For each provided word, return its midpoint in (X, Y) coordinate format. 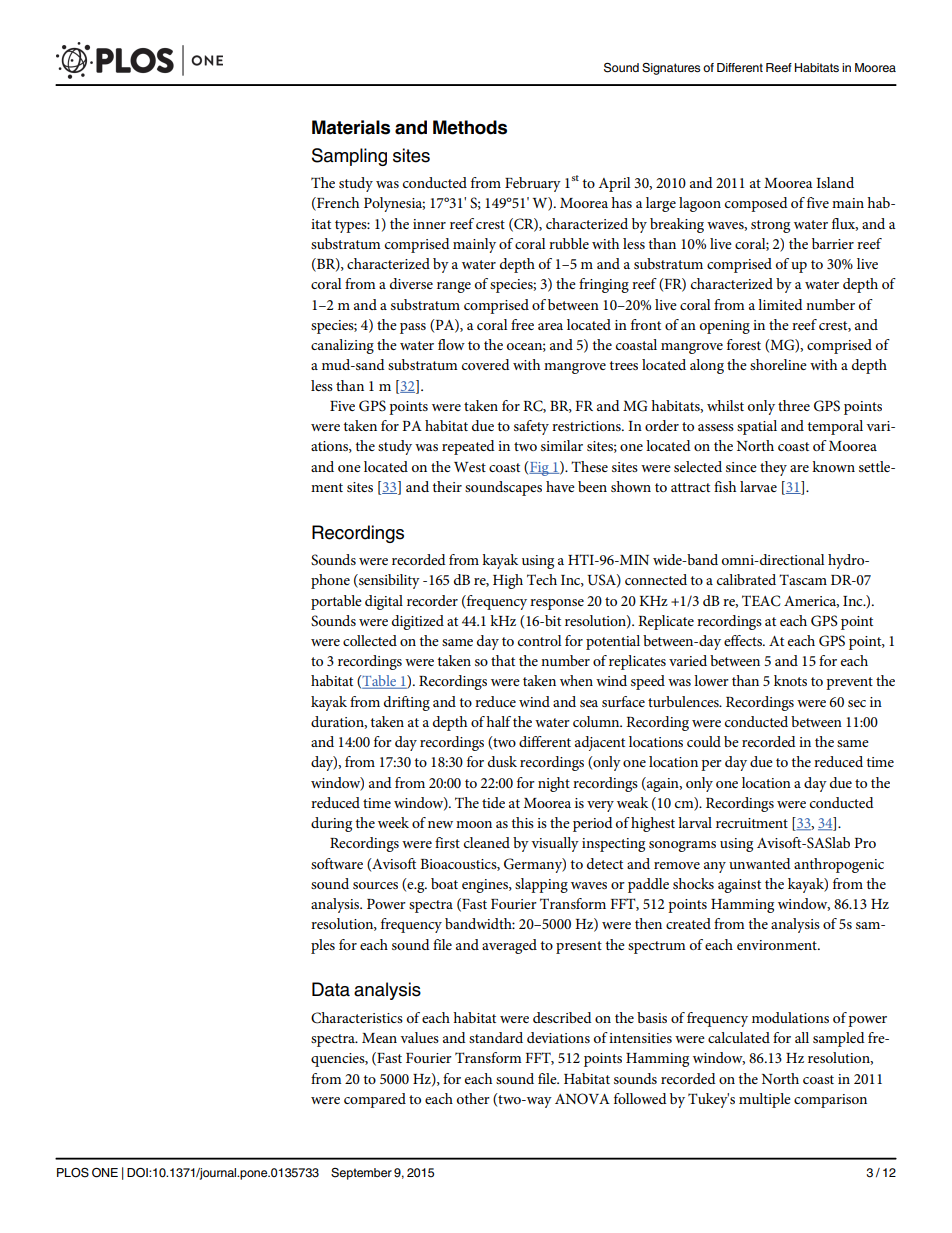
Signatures (671, 69)
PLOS (73, 1173)
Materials (351, 127)
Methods (470, 127)
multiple (765, 1100)
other (473, 1098)
